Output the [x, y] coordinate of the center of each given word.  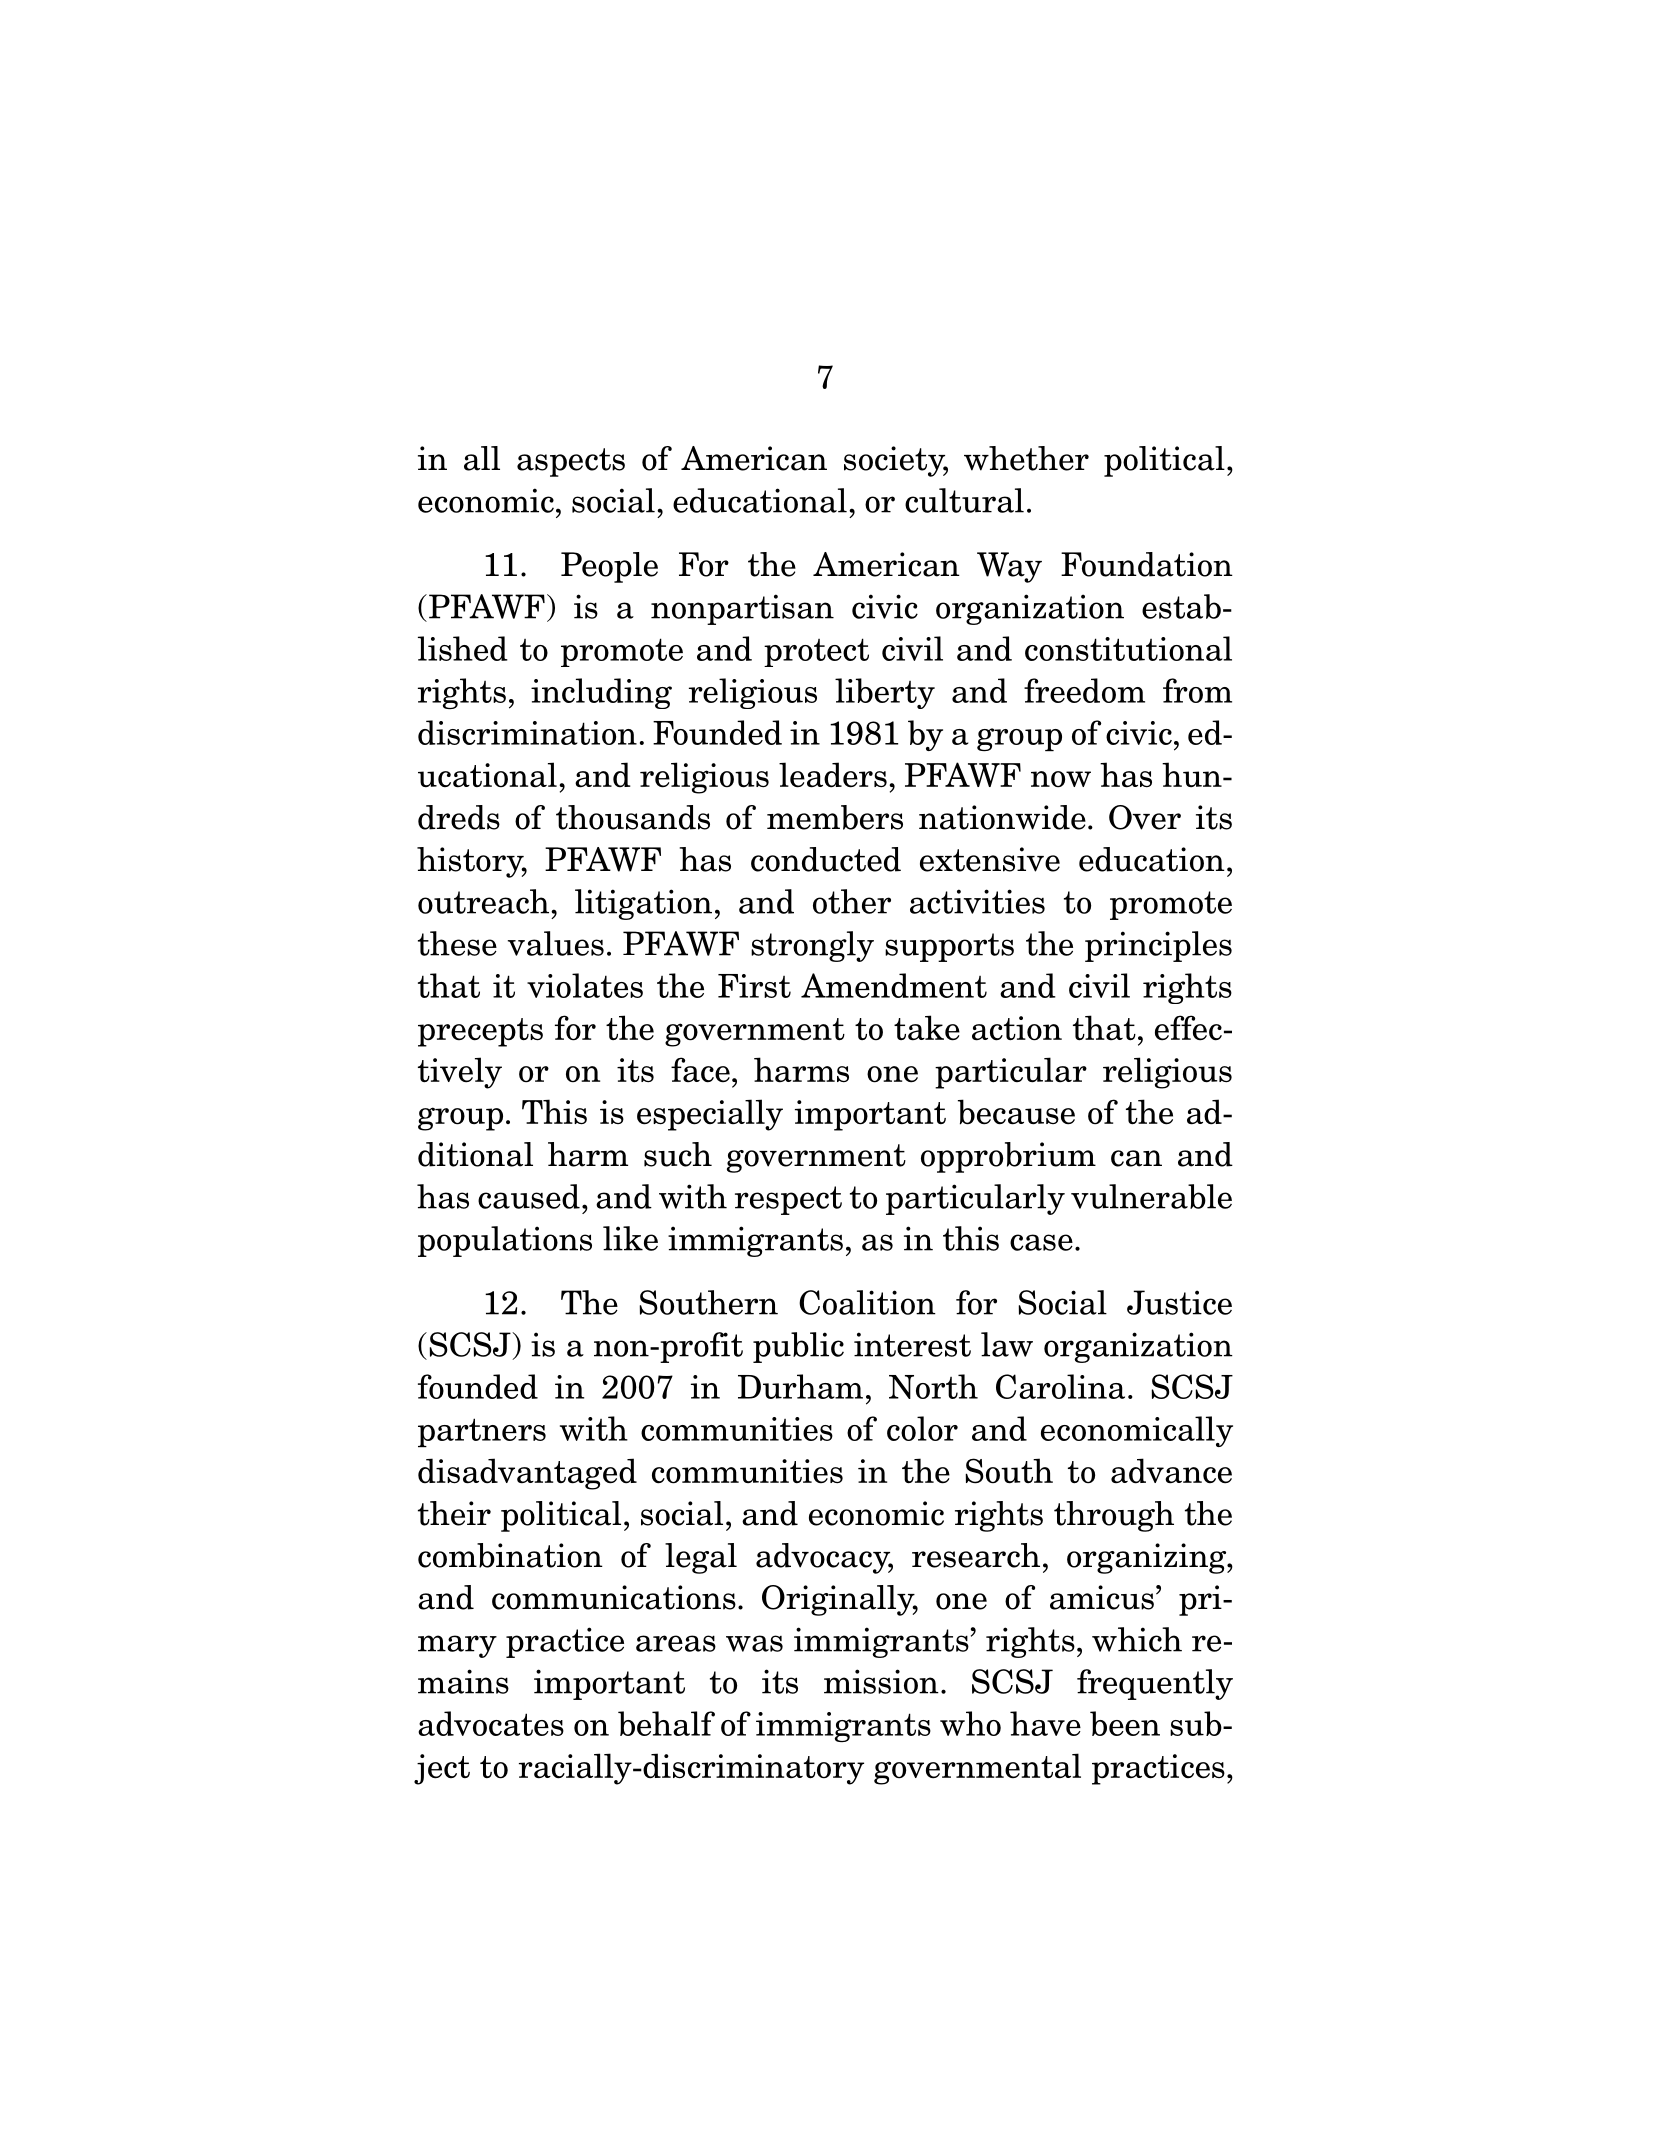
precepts [480, 1032]
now [1061, 779]
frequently [1155, 1684]
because [1016, 1112]
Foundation [1147, 564]
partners [482, 1432]
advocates [491, 1723]
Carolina [1060, 1386]
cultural [964, 500]
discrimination [527, 732]
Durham [800, 1386]
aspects [571, 462]
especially [710, 1115]
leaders [833, 775]
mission [881, 1681]
